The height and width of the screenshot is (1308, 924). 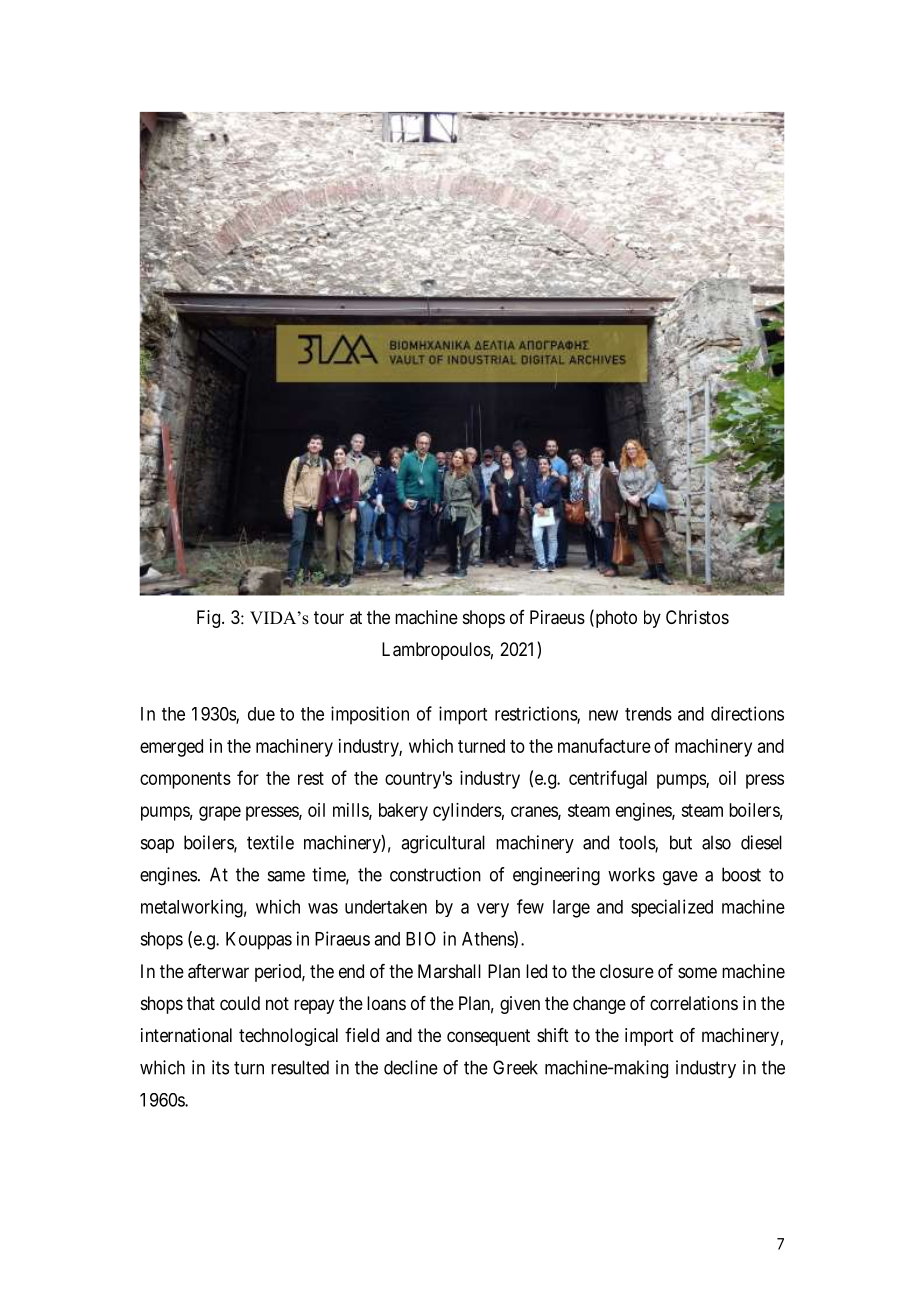 What do you see at coordinates (323, 908) in the screenshot?
I see `was` at bounding box center [323, 908].
